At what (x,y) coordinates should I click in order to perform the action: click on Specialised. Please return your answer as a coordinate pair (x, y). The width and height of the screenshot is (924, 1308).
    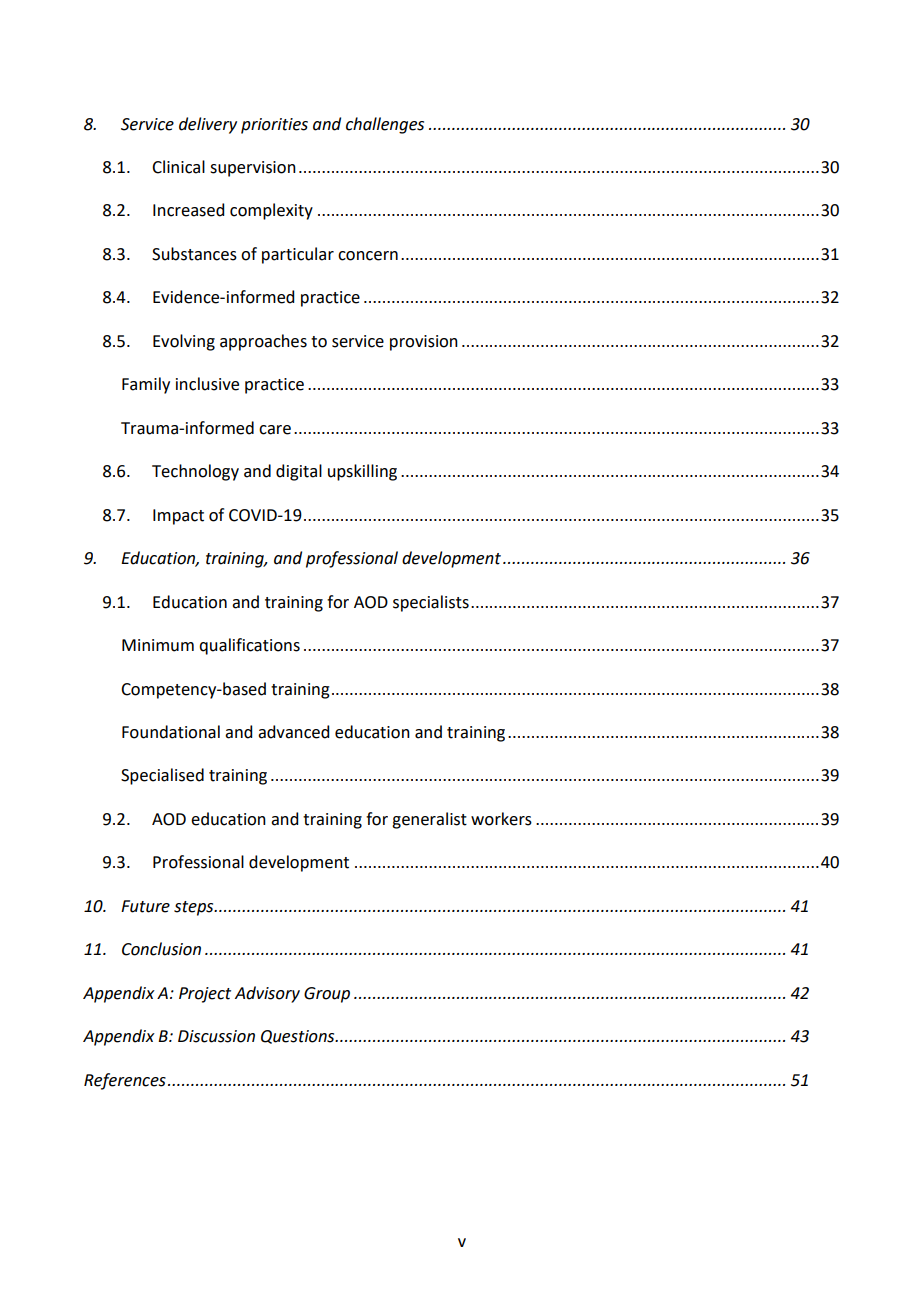
    Looking at the image, I should click on (162, 776).
